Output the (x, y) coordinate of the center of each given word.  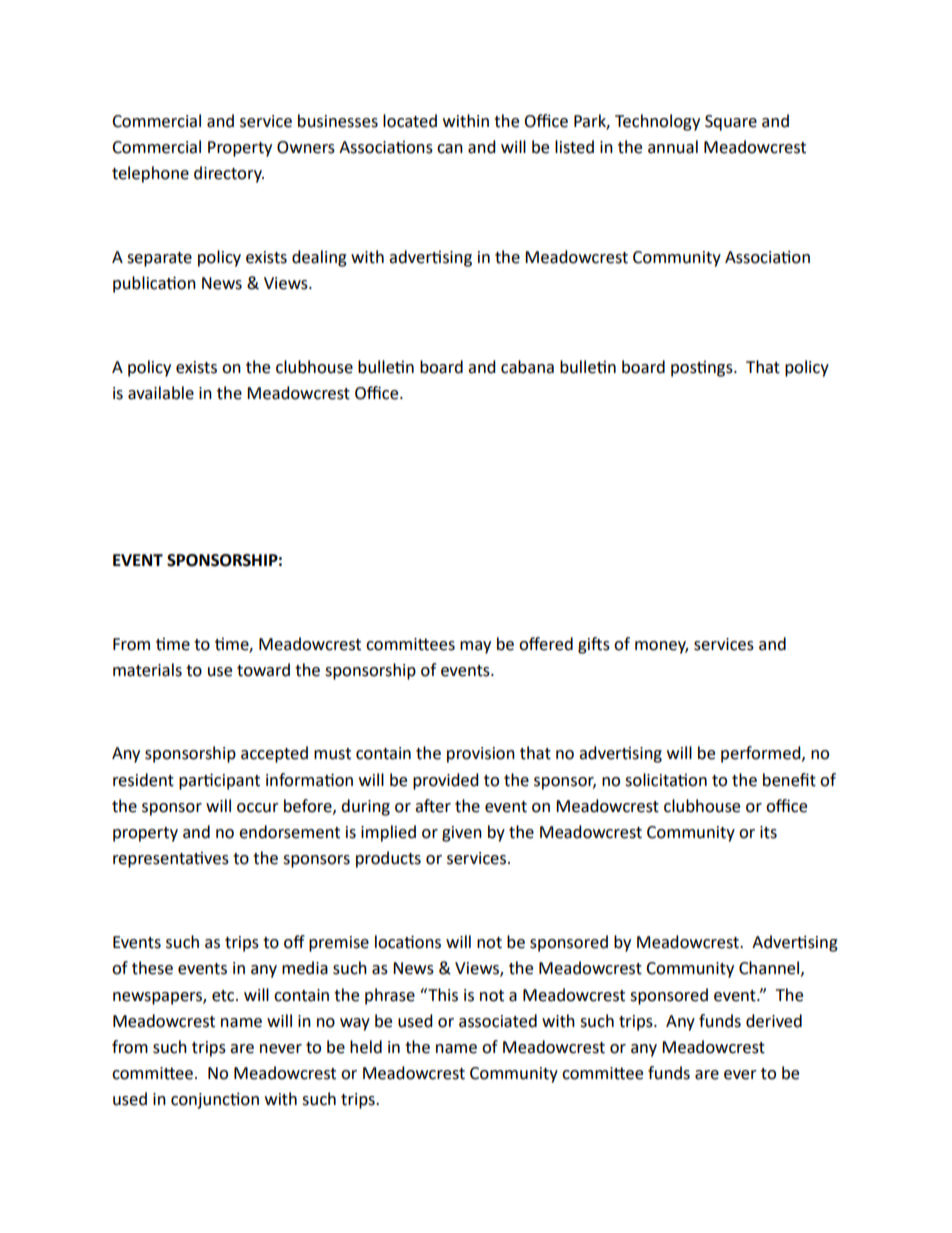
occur (258, 808)
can (450, 149)
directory (229, 174)
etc (224, 996)
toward (263, 670)
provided (446, 781)
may (475, 647)
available (161, 393)
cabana (527, 367)
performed (762, 754)
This (442, 995)
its (768, 832)
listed (574, 147)
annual (673, 147)
